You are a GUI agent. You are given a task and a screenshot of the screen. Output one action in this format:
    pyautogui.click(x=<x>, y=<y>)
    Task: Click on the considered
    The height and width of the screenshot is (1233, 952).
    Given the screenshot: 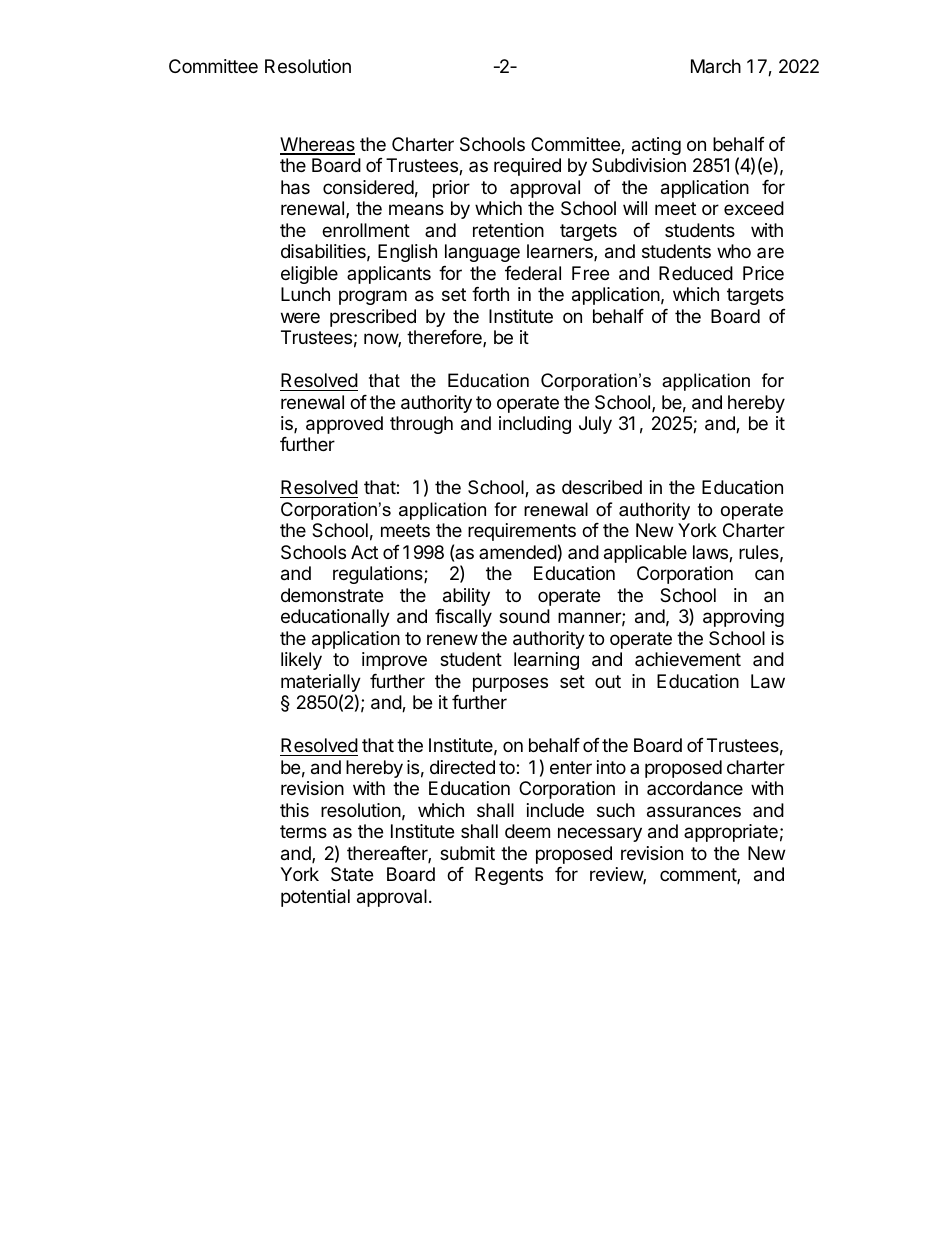 What is the action you would take?
    pyautogui.click(x=368, y=187)
